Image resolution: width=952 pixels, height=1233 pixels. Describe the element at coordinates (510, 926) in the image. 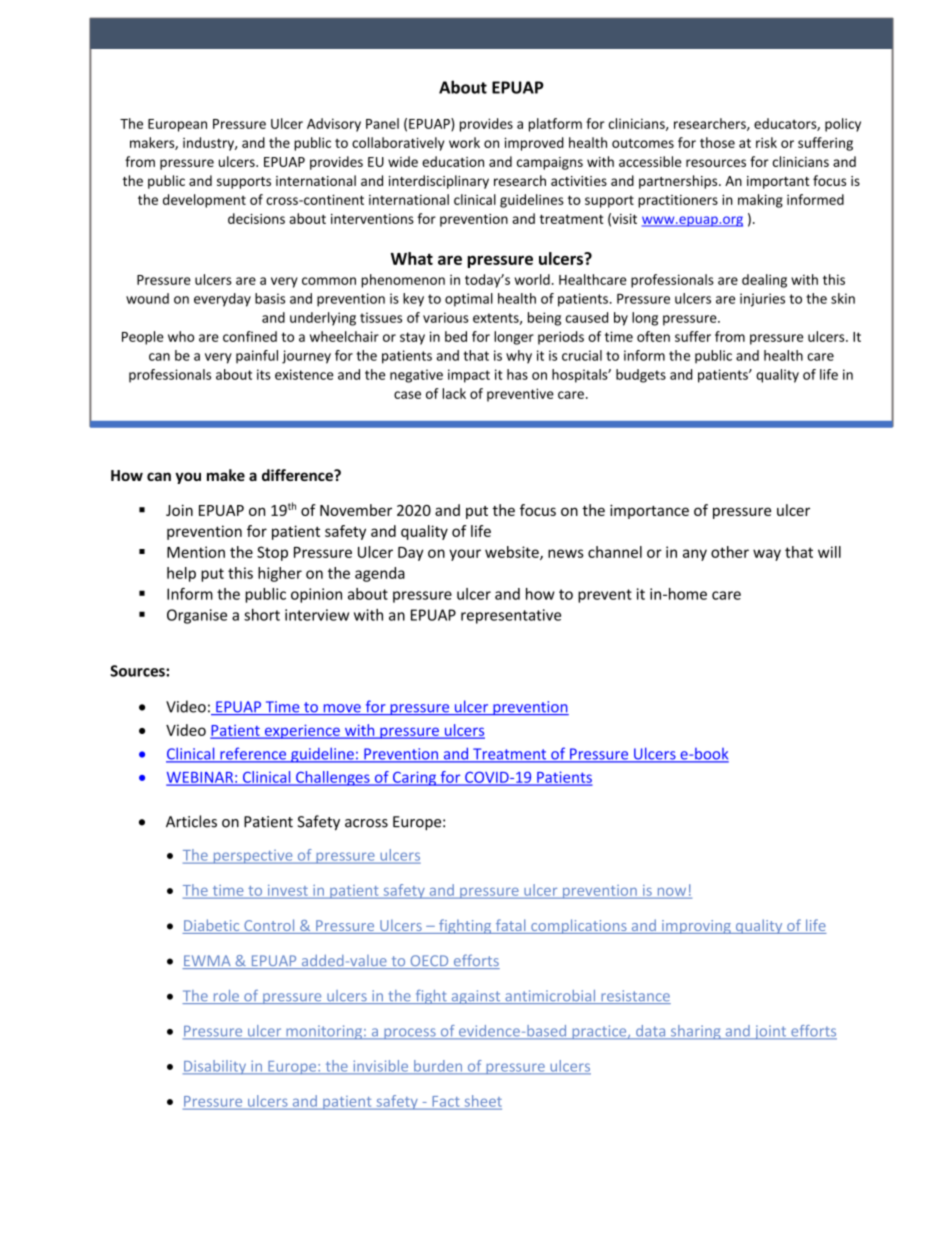

I see `fatal` at that location.
